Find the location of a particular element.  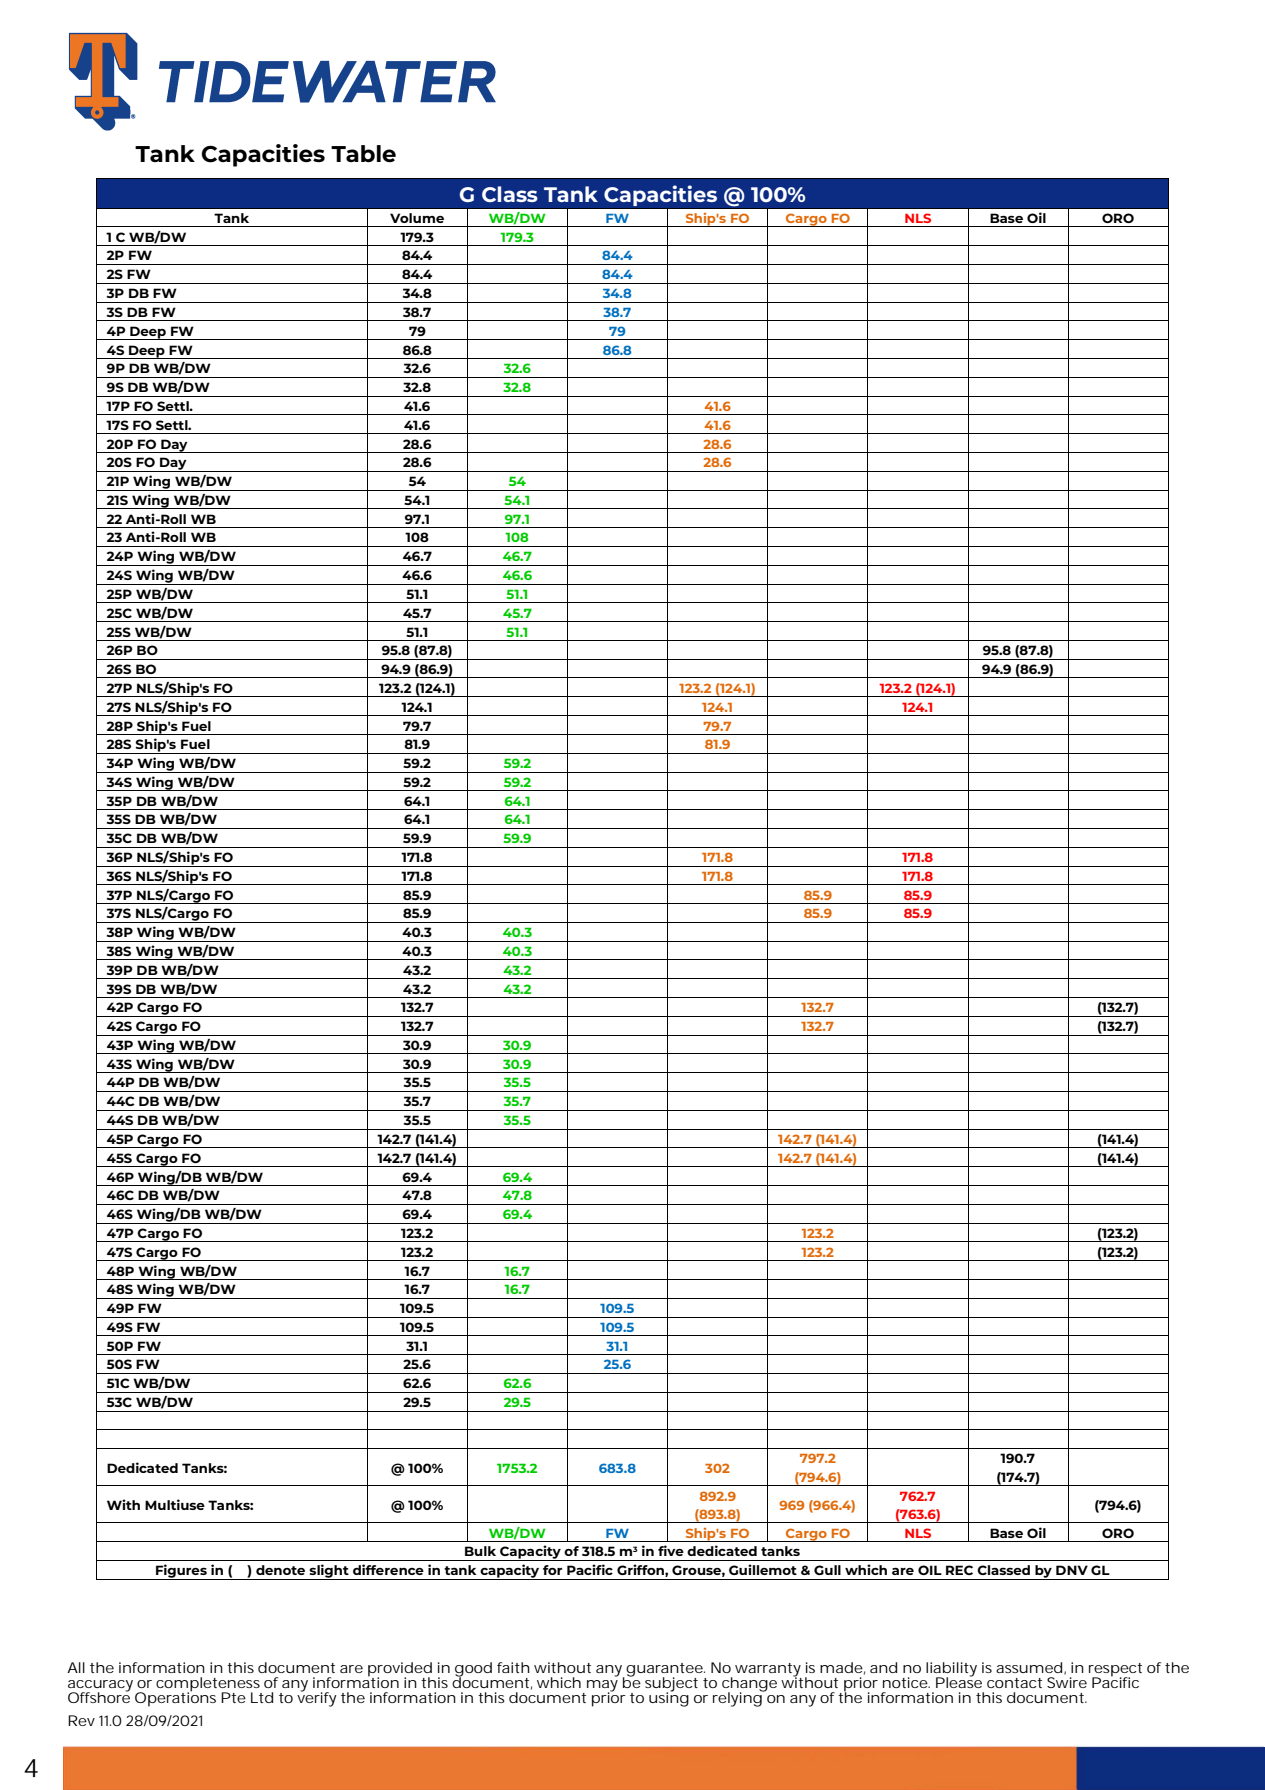

Volume is located at coordinates (417, 218).
